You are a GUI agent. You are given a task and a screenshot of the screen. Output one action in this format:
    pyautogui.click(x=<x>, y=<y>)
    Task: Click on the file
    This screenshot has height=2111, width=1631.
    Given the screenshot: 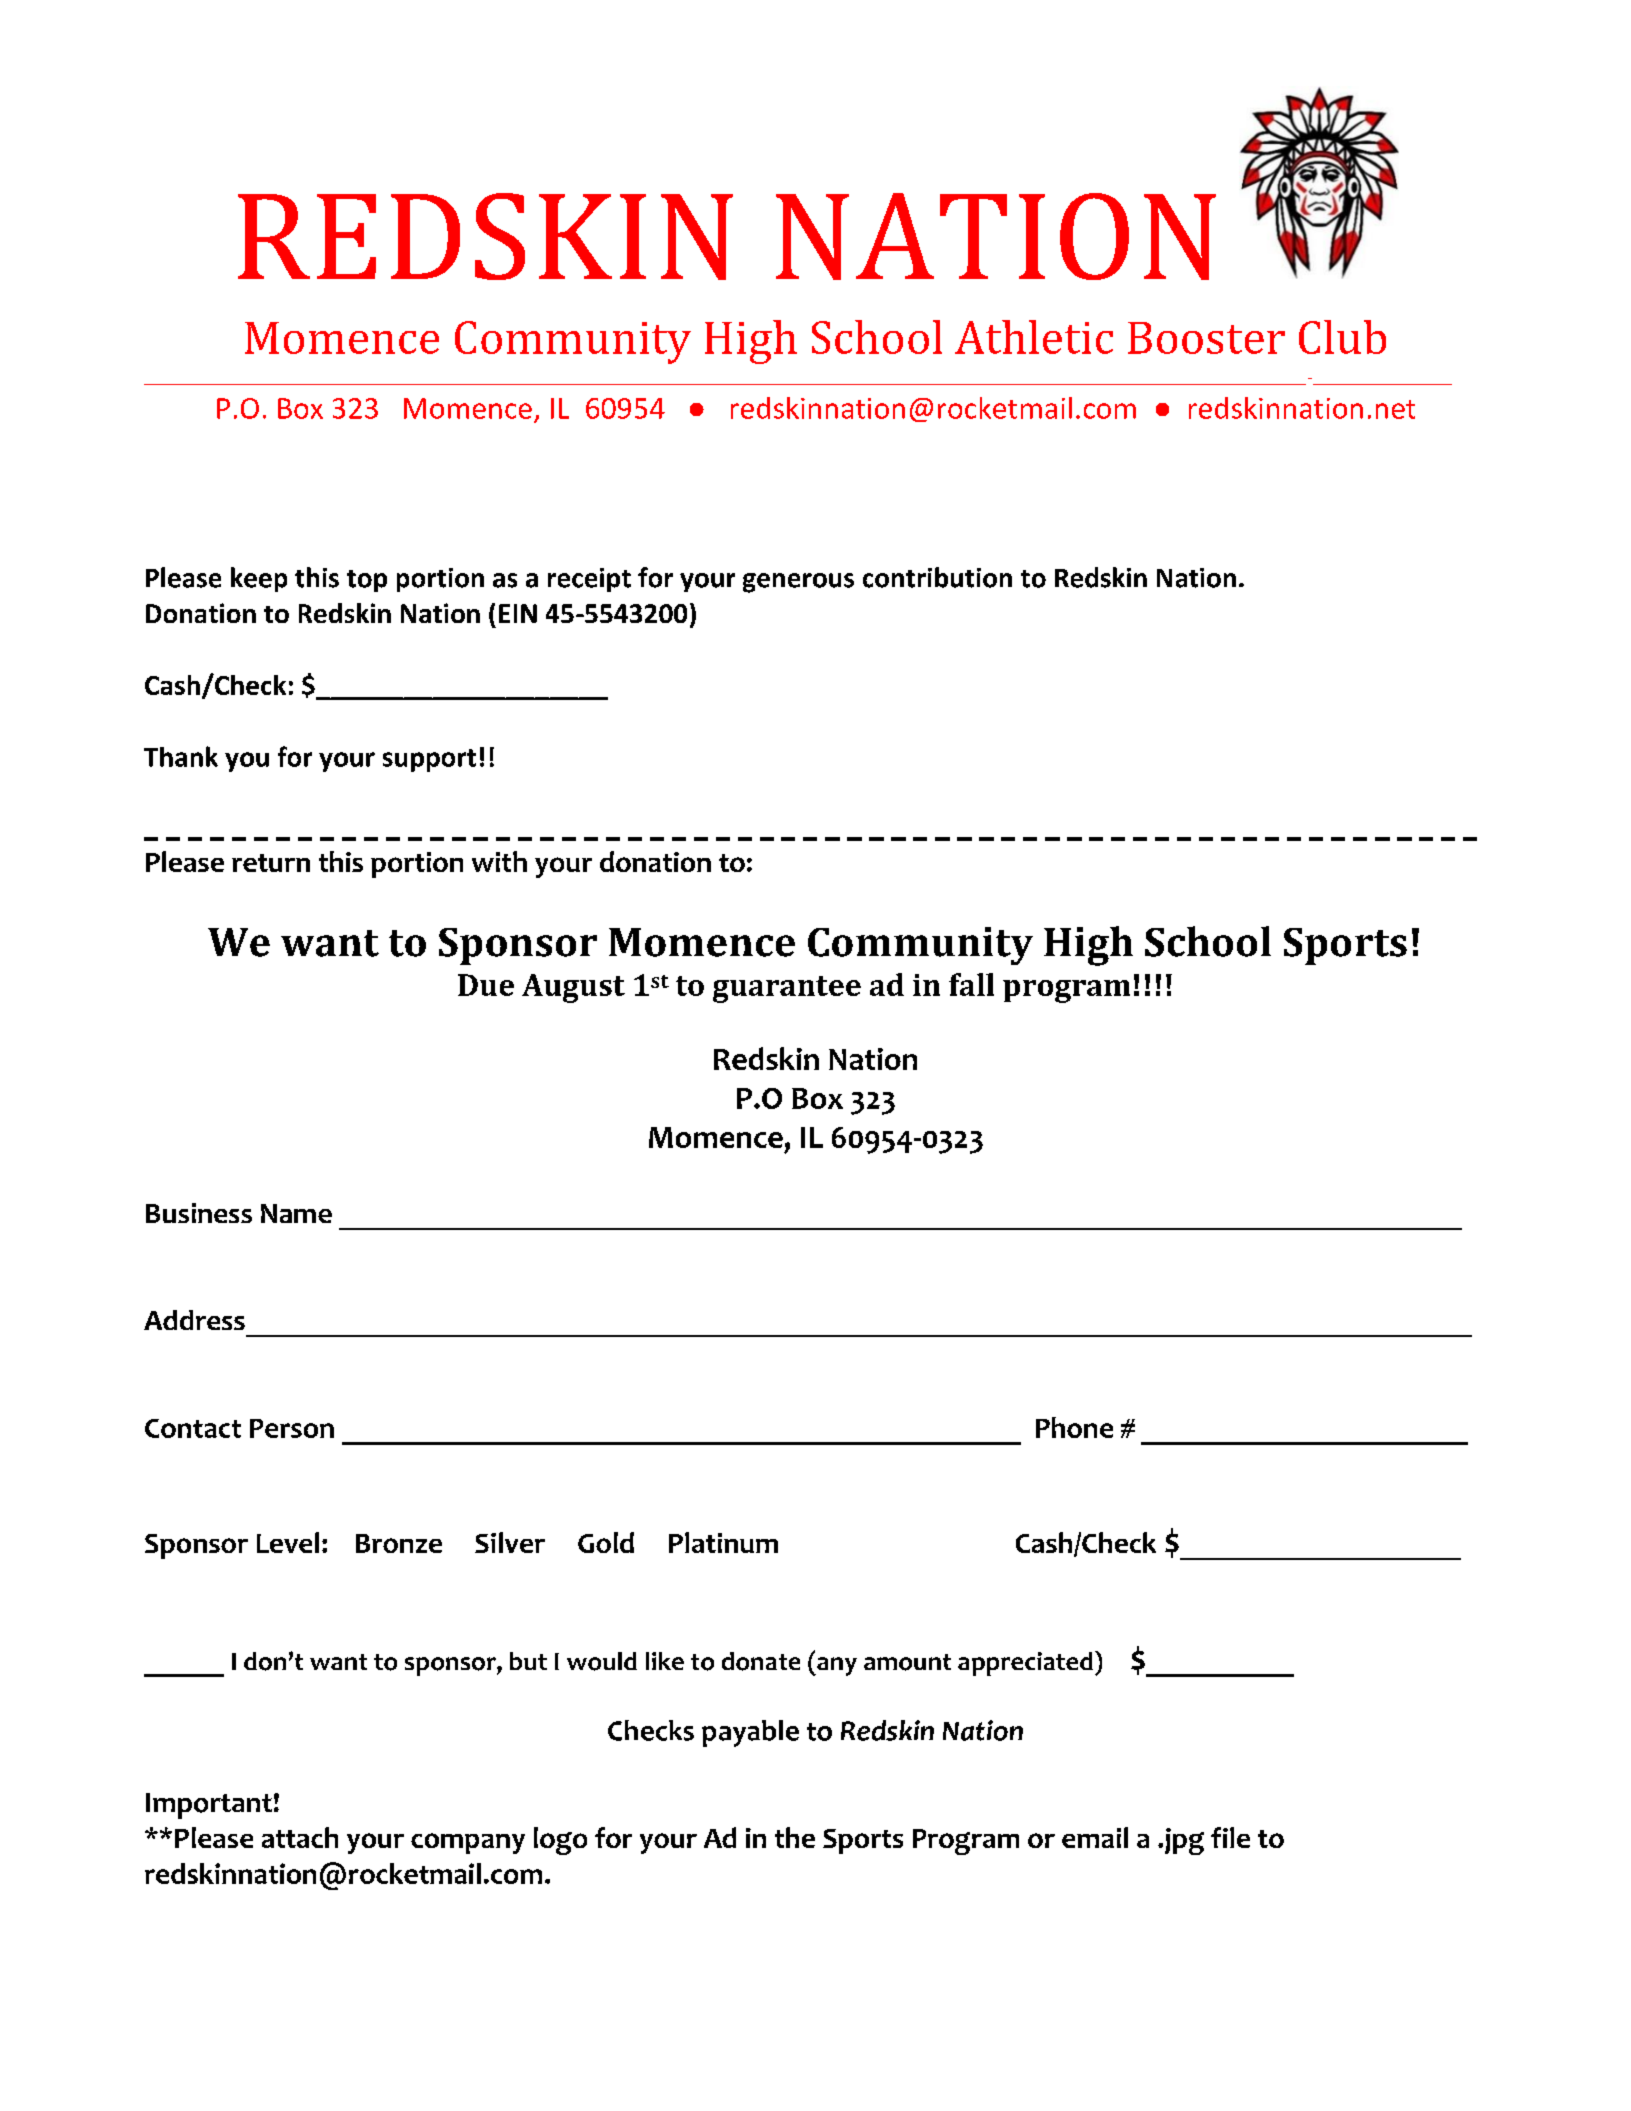 What is the action you would take?
    pyautogui.click(x=1230, y=1837)
